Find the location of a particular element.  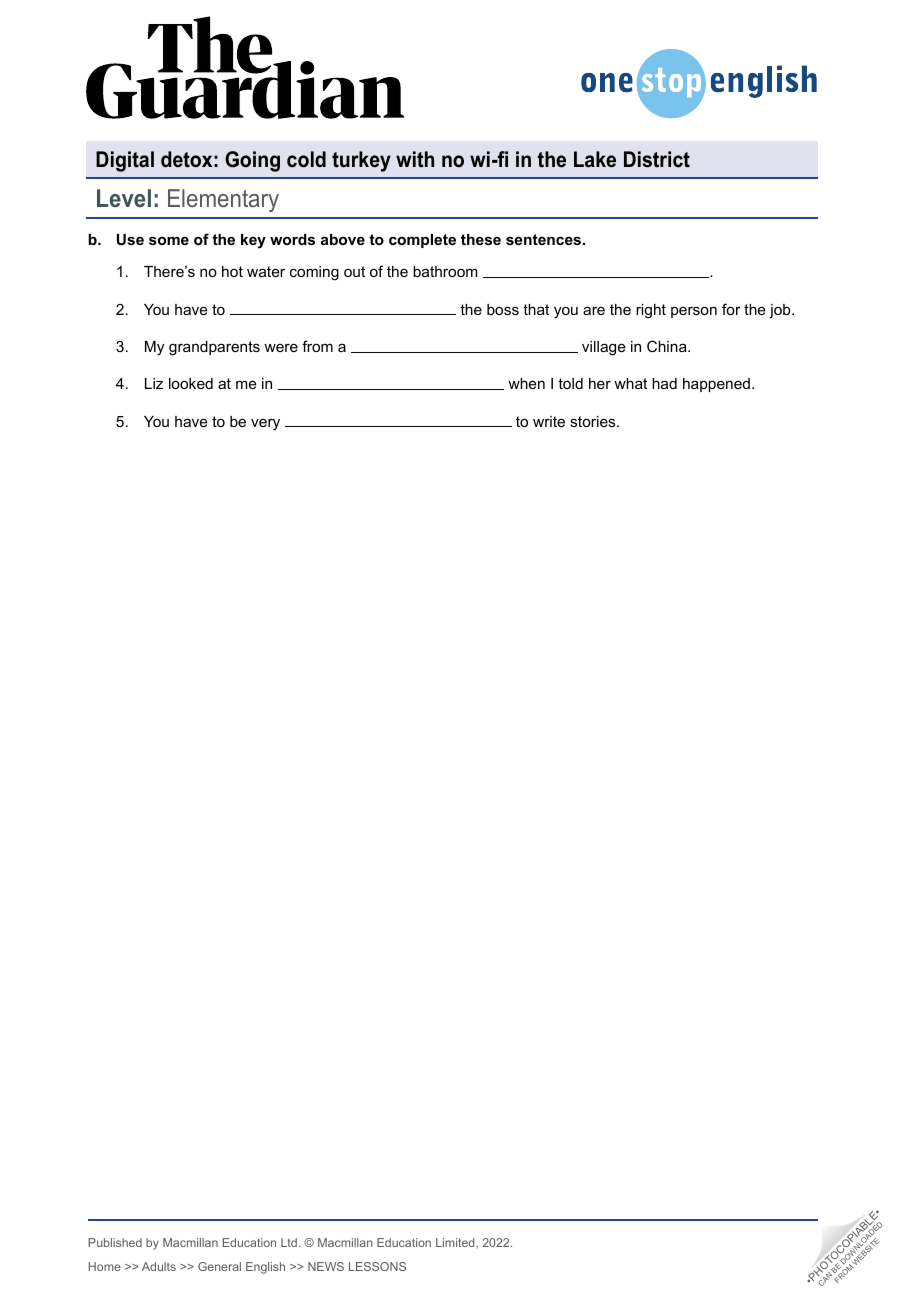

with is located at coordinates (415, 159).
